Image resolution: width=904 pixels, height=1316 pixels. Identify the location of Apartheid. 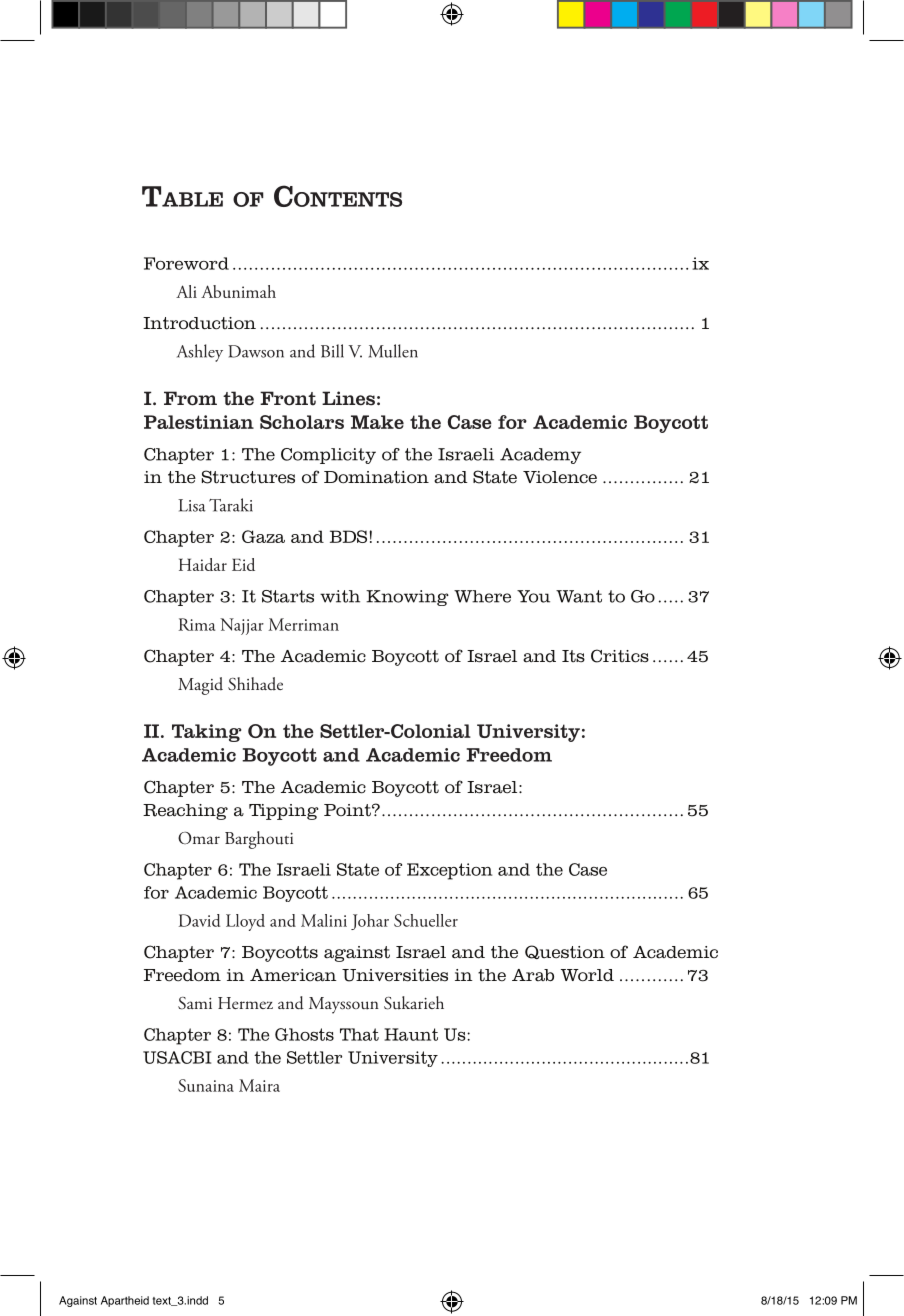
(125, 1301).
